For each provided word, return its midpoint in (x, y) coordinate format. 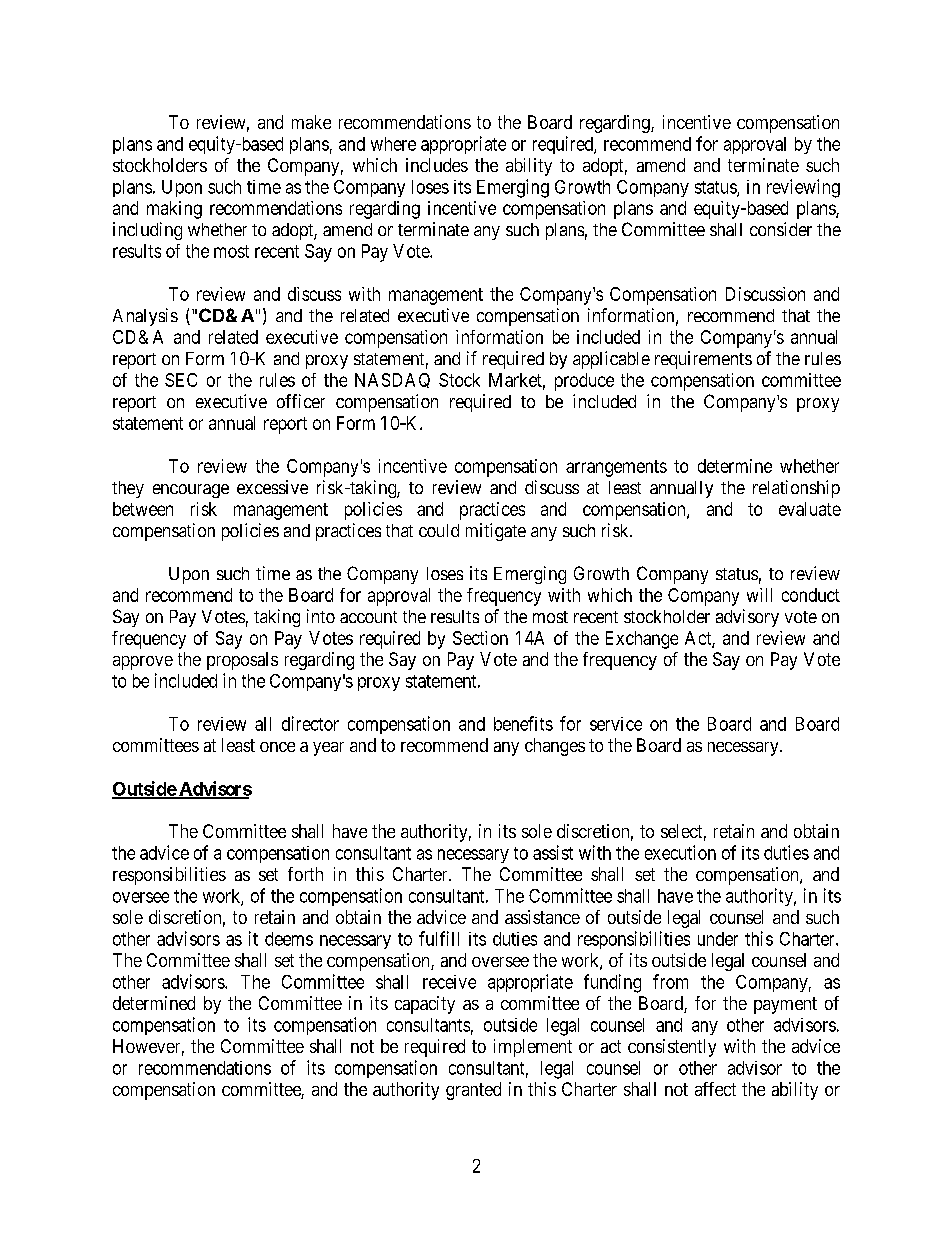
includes (437, 165)
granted (473, 1091)
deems (289, 939)
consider (781, 229)
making (174, 210)
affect (715, 1089)
